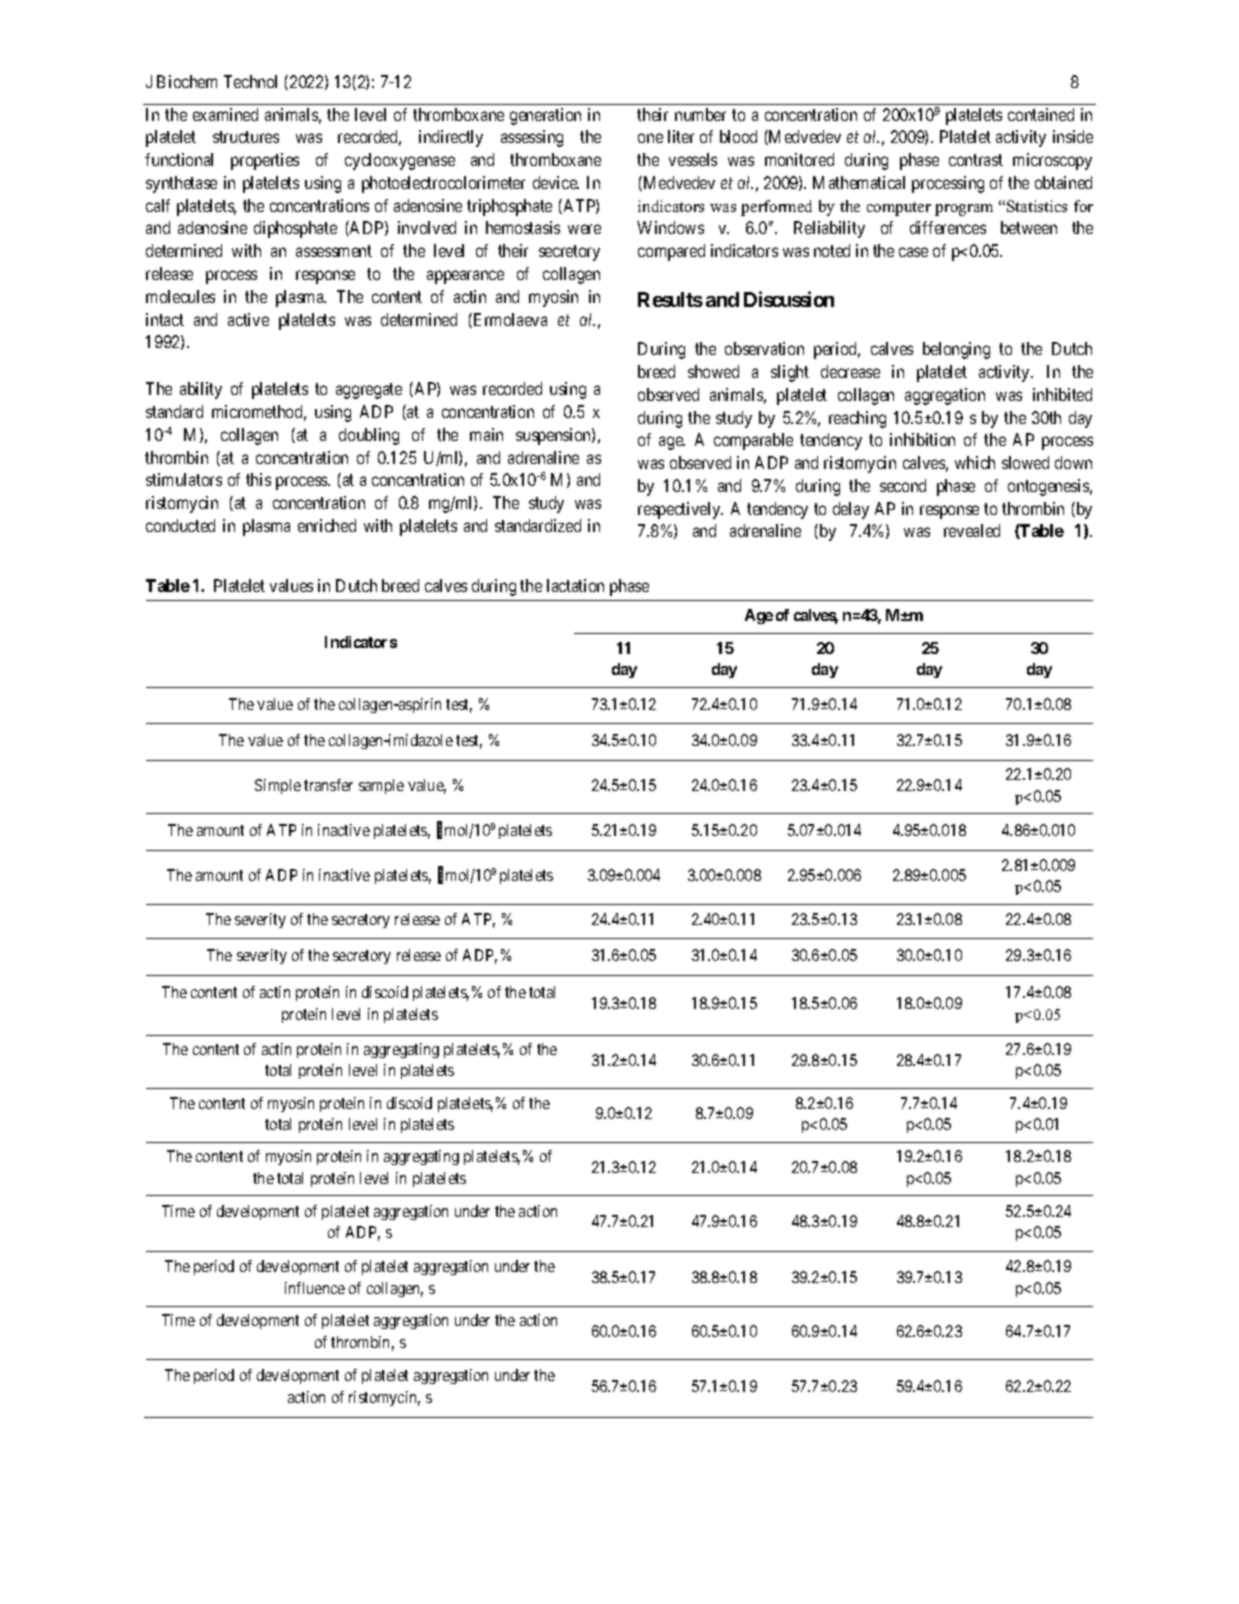 The image size is (1239, 1604). What do you see at coordinates (246, 137) in the image?
I see `structures` at bounding box center [246, 137].
